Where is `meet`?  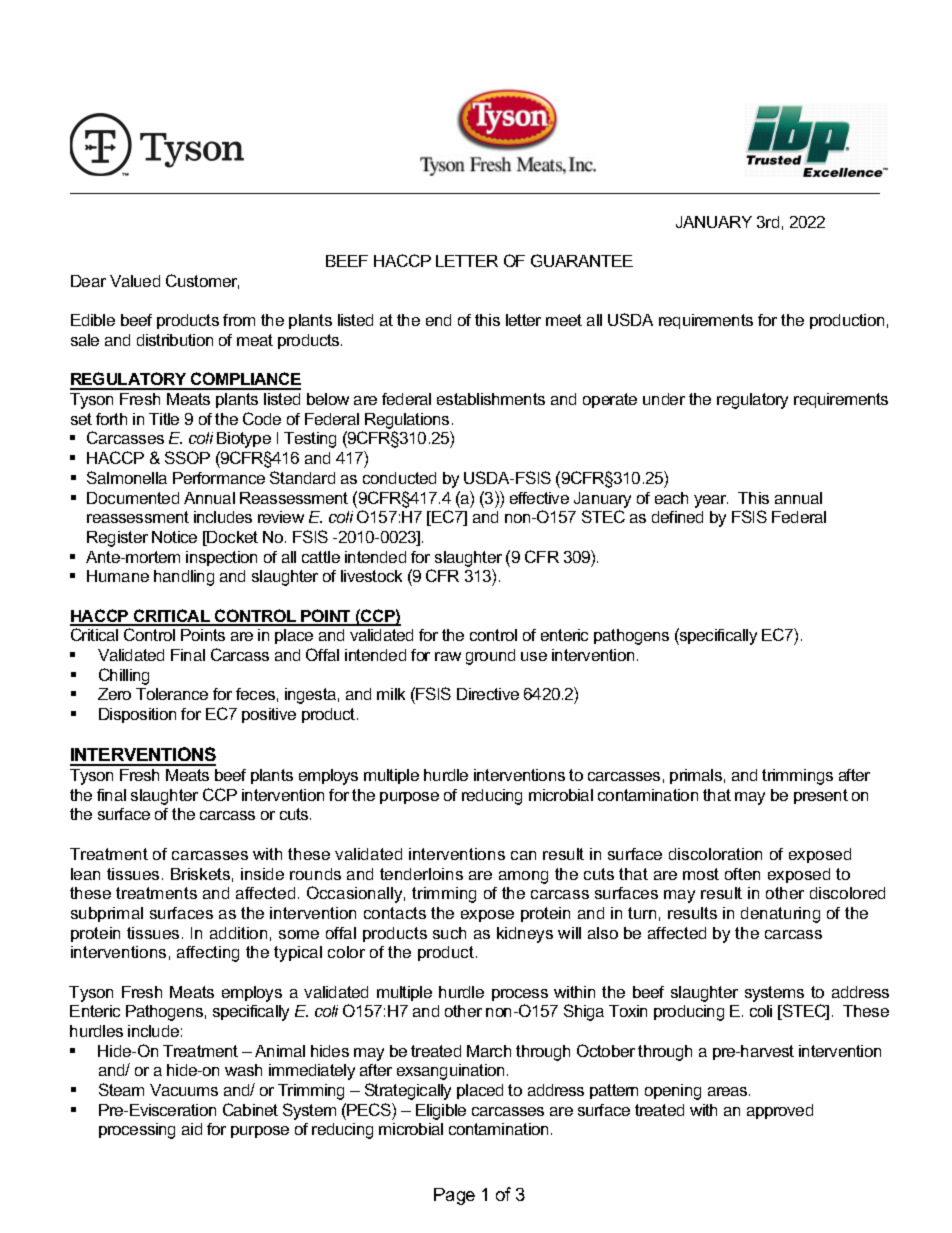 meet is located at coordinates (564, 320).
